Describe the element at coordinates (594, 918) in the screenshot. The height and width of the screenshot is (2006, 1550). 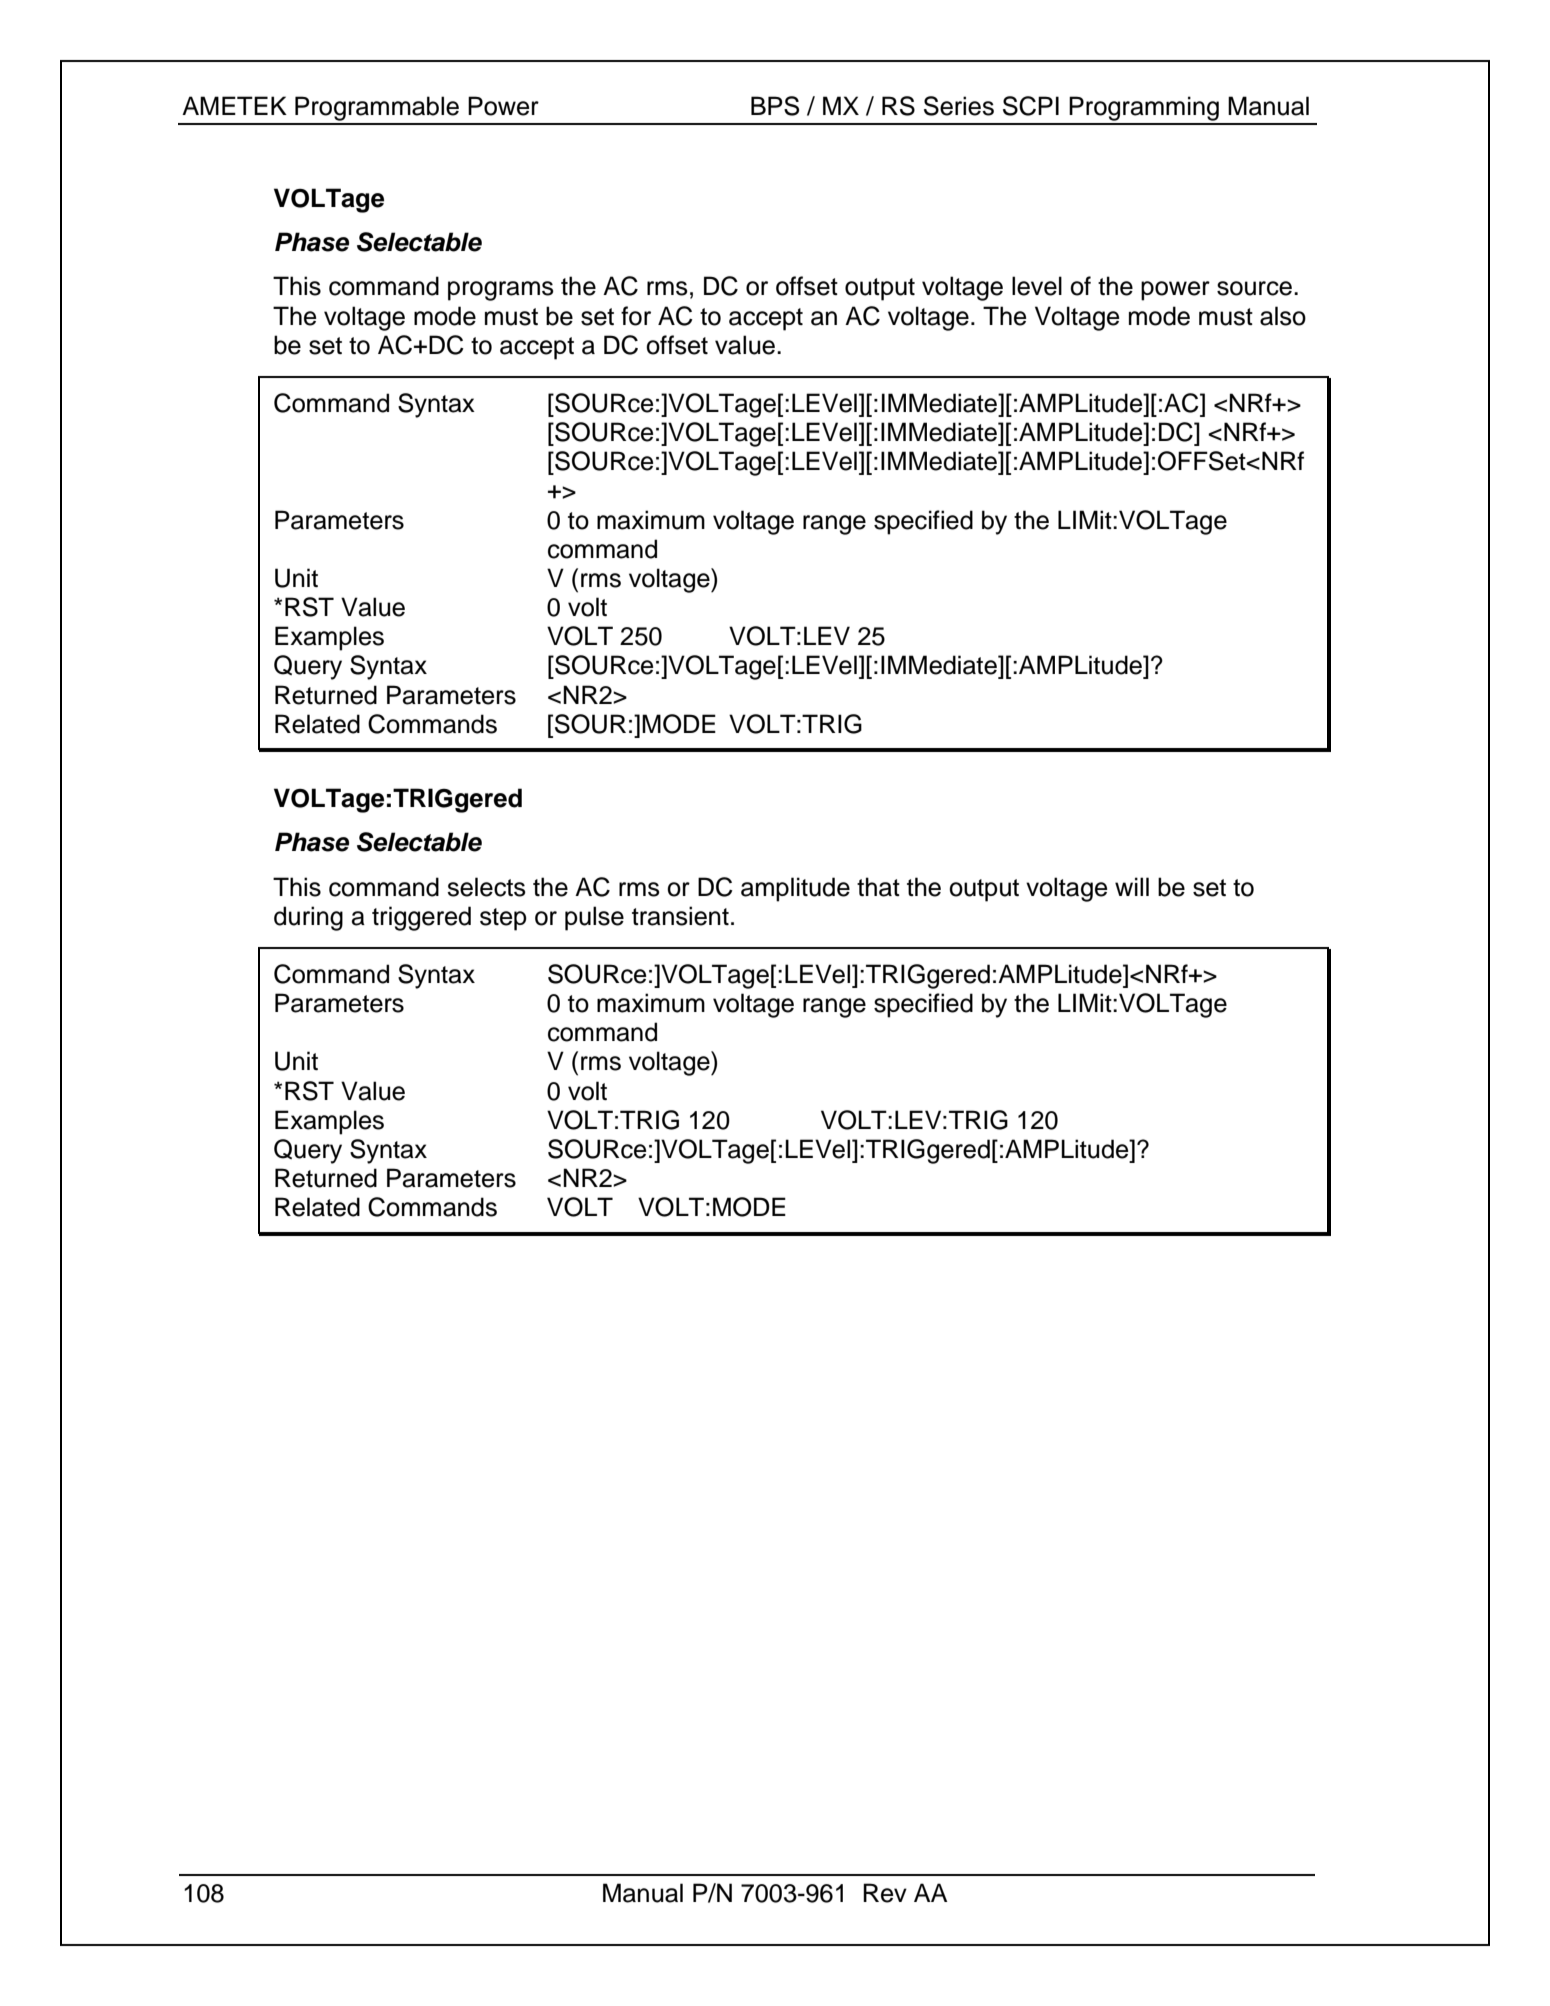
I see `pulse` at that location.
